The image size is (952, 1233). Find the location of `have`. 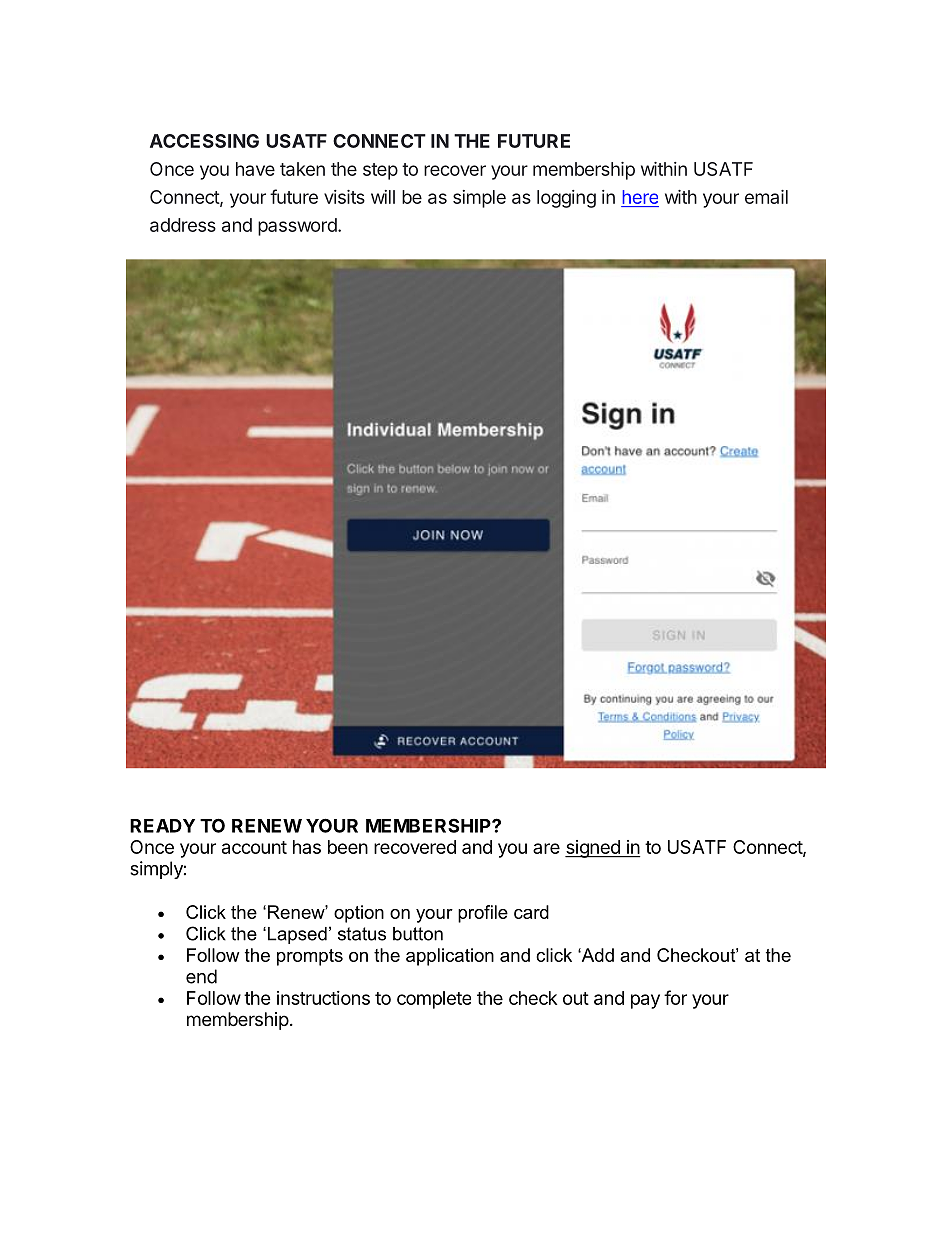

have is located at coordinates (255, 169).
